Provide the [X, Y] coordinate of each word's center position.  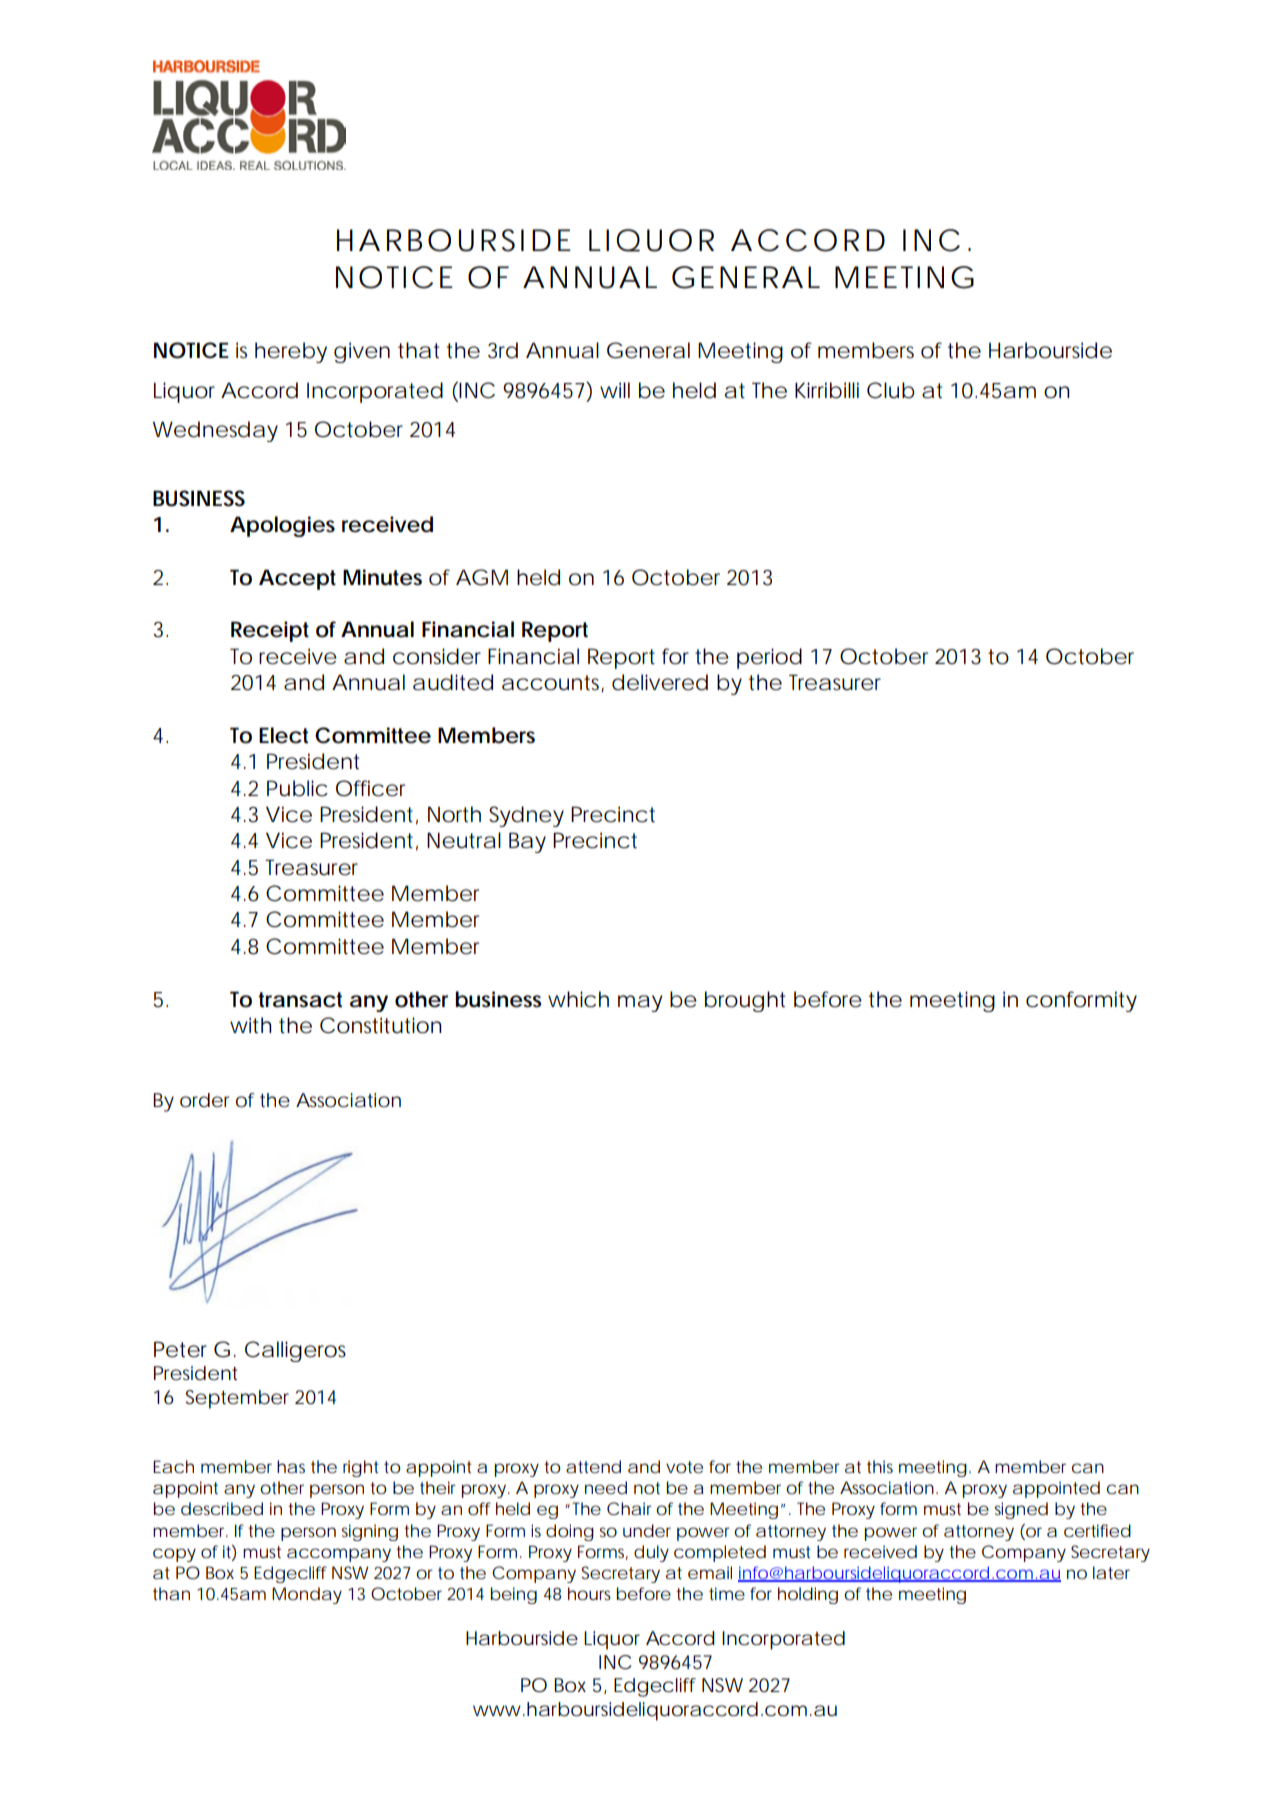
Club [891, 390]
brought [745, 1001]
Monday [307, 1595]
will [615, 390]
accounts [553, 683]
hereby [291, 352]
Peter [180, 1349]
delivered [660, 682]
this [880, 1466]
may [640, 1003]
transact [300, 1000]
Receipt [270, 631]
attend [593, 1466]
